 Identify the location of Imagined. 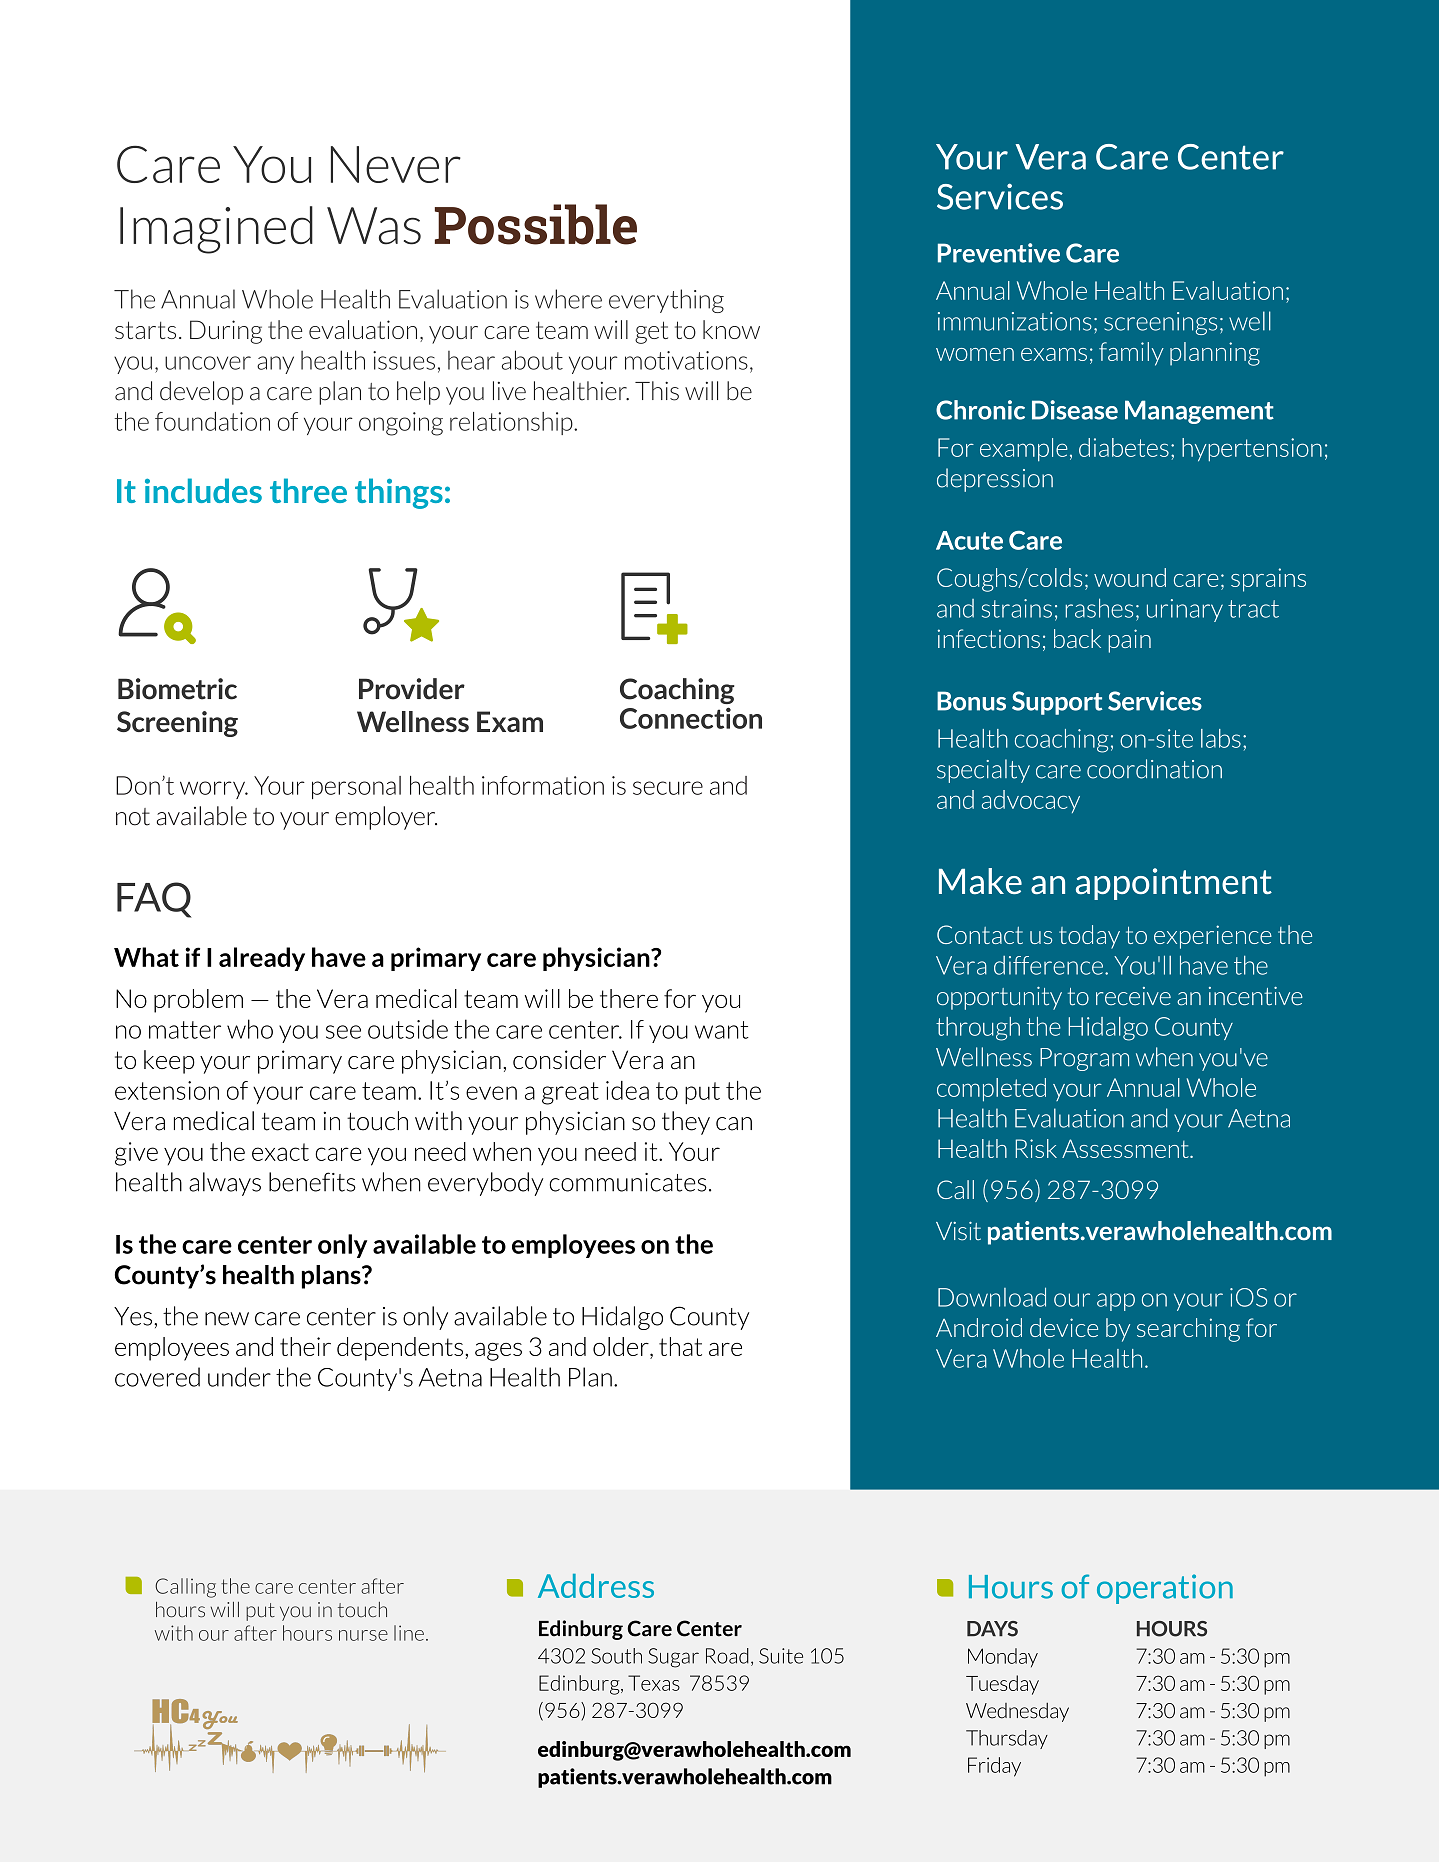
(216, 230).
